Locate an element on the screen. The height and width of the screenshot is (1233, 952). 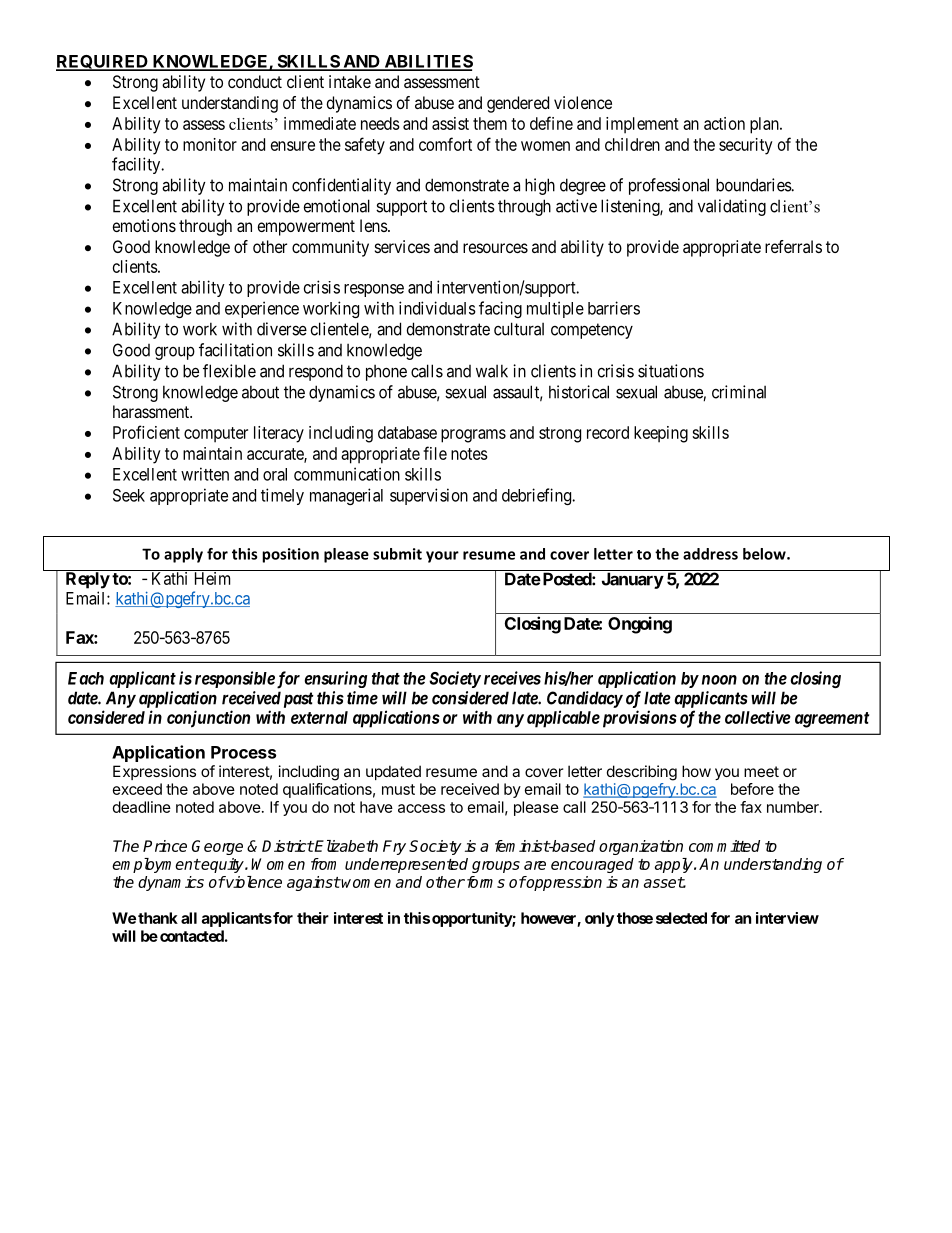
ABILITIES is located at coordinates (427, 62).
